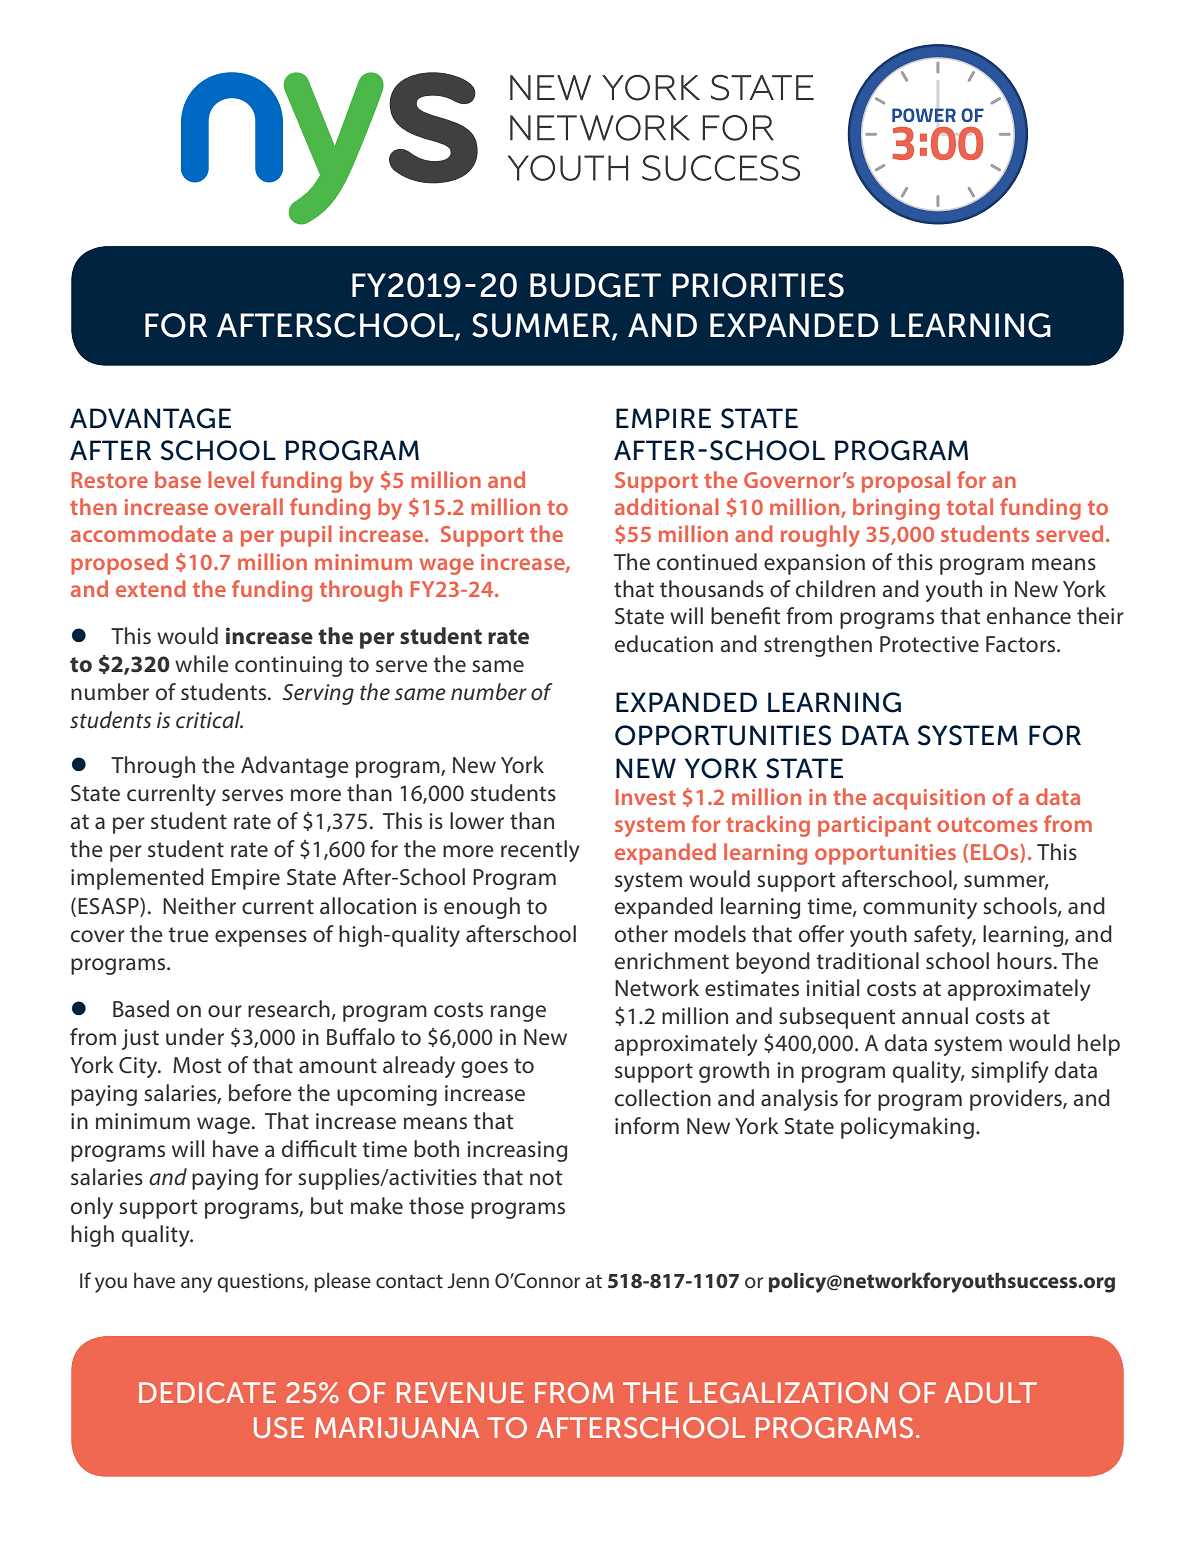 This screenshot has height=1547, width=1195. I want to click on providers, so click(1017, 1100).
